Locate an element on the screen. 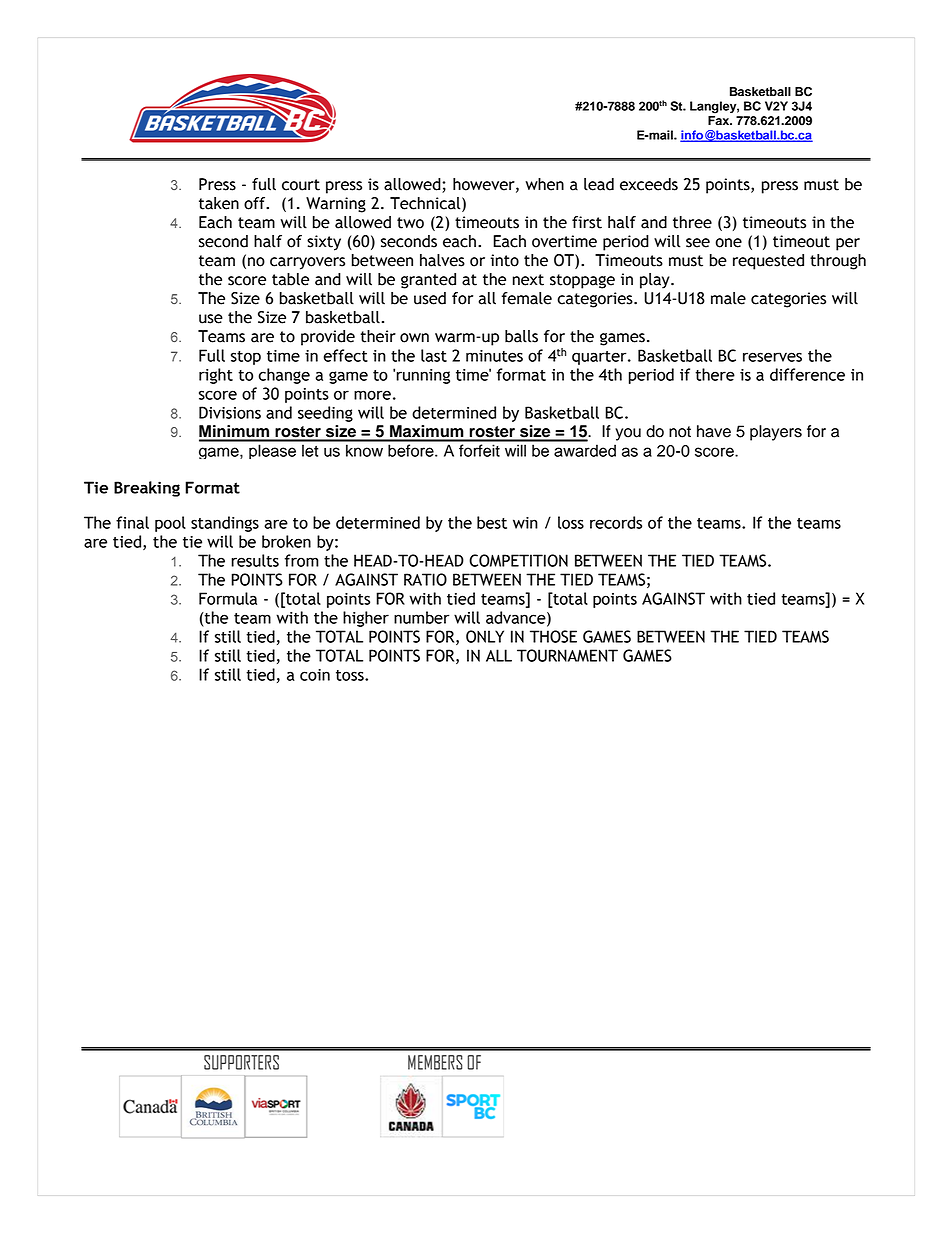 This screenshot has height=1233, width=952. right is located at coordinates (216, 376).
